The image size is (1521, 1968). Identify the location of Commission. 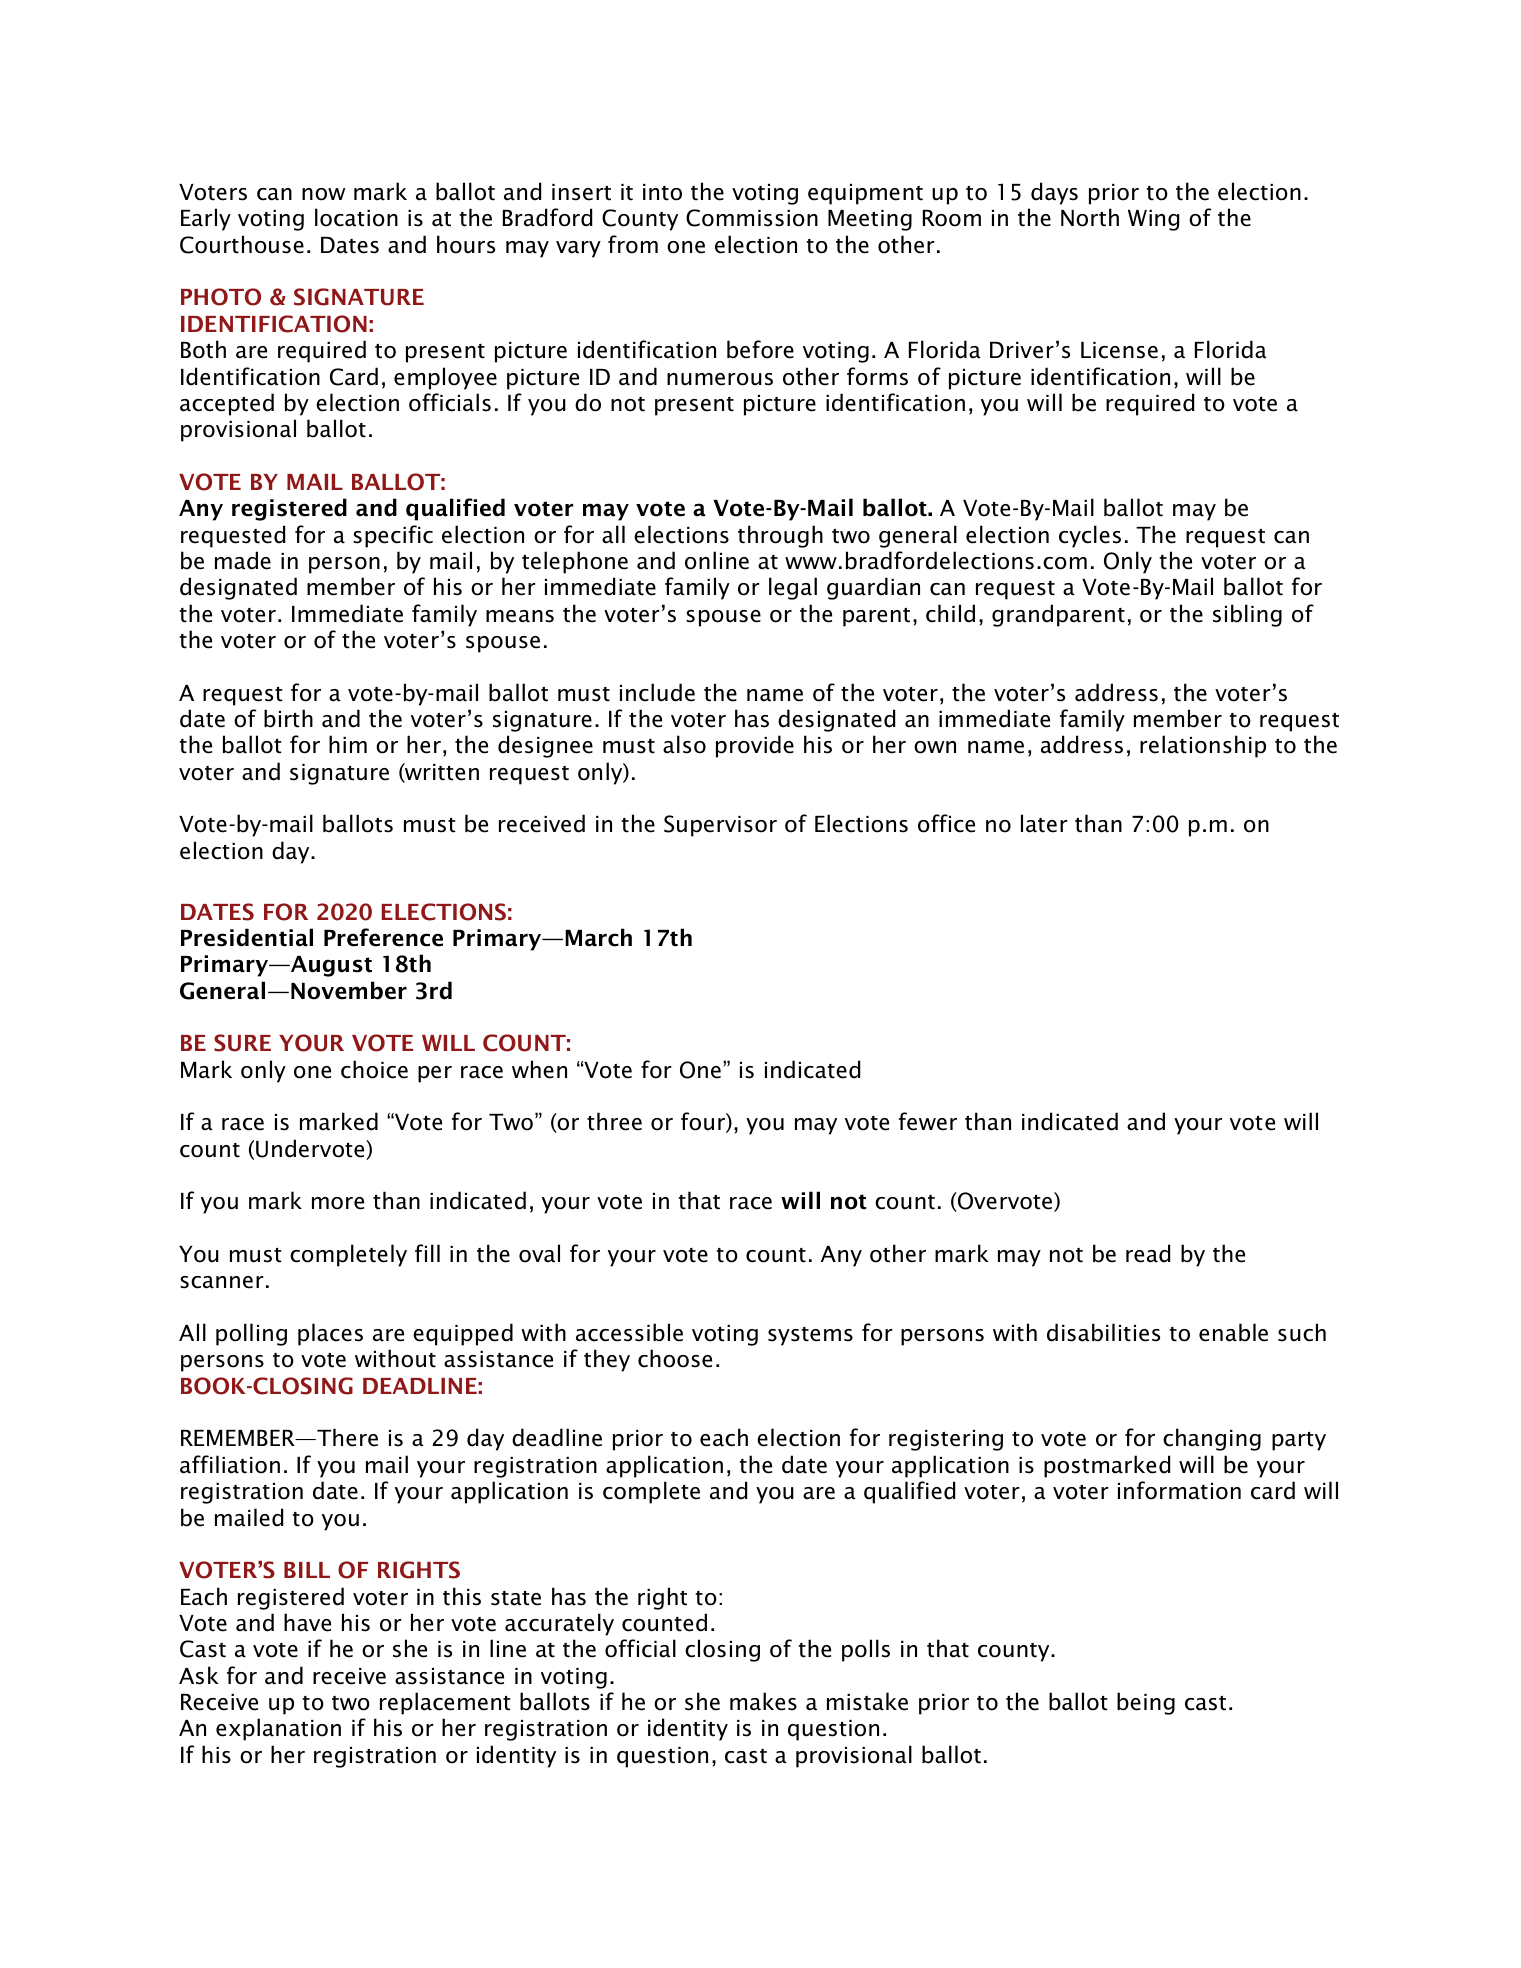
(752, 218).
